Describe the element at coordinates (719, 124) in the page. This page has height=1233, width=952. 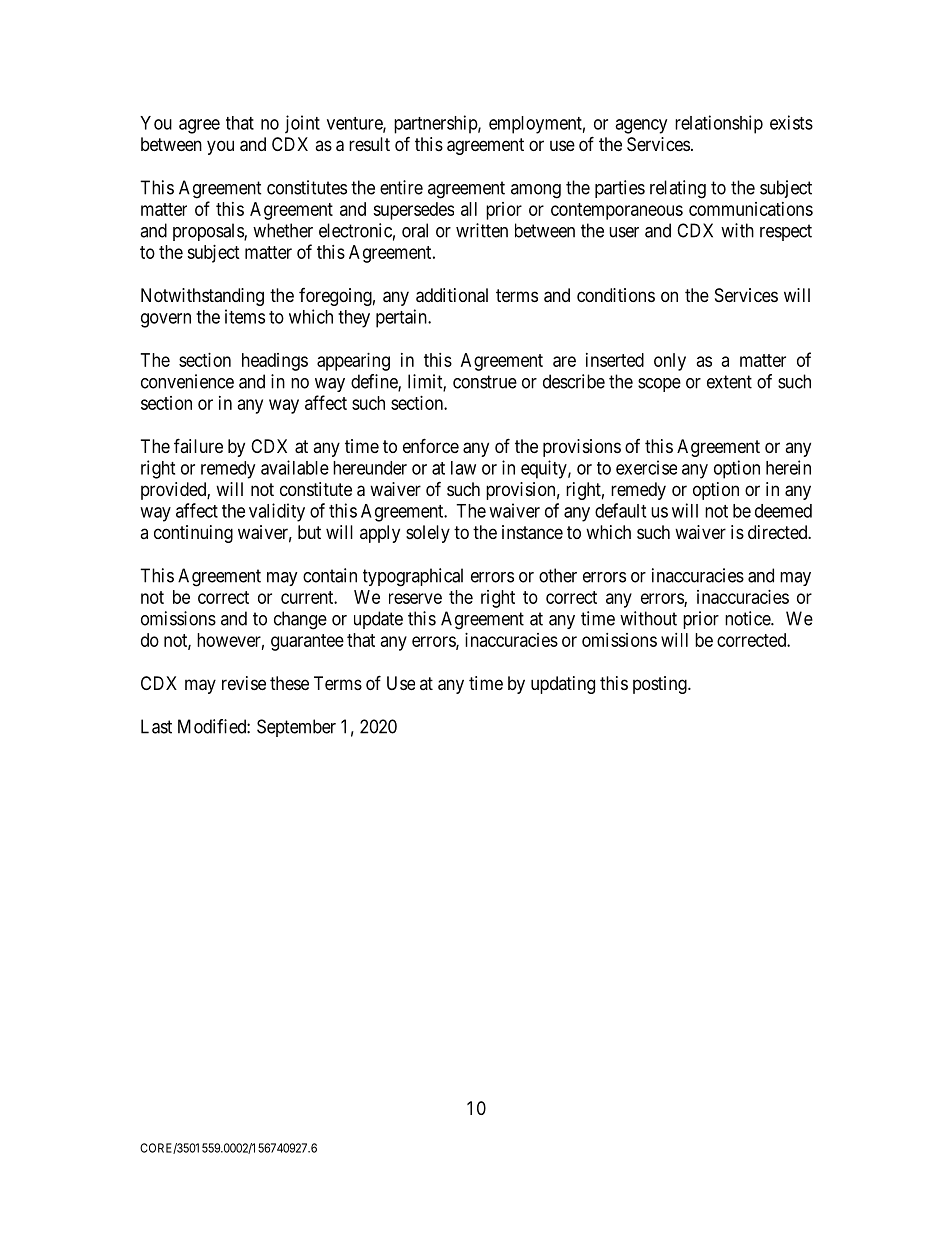
I see `relationship` at that location.
